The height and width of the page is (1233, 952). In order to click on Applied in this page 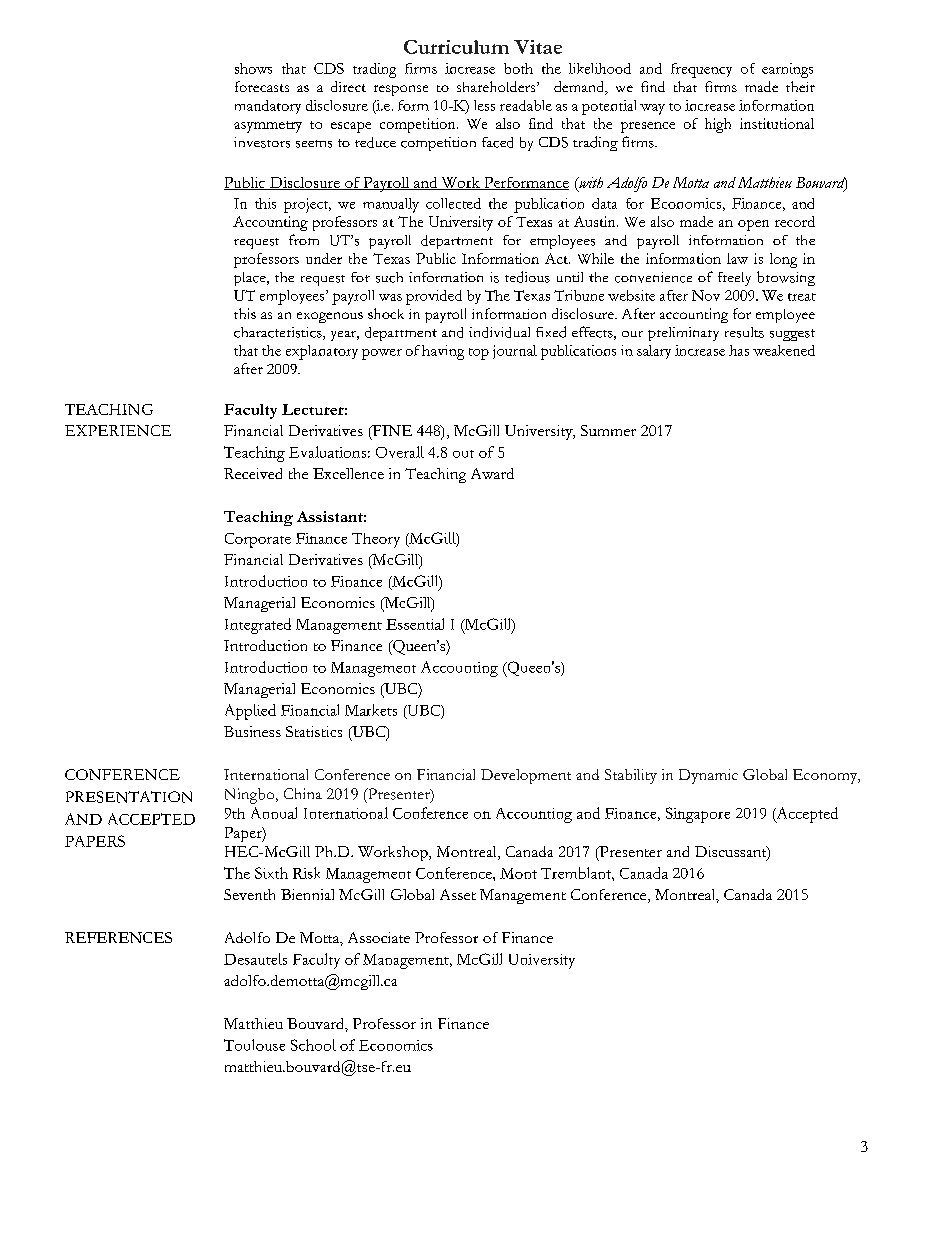, I will do `click(250, 712)`.
